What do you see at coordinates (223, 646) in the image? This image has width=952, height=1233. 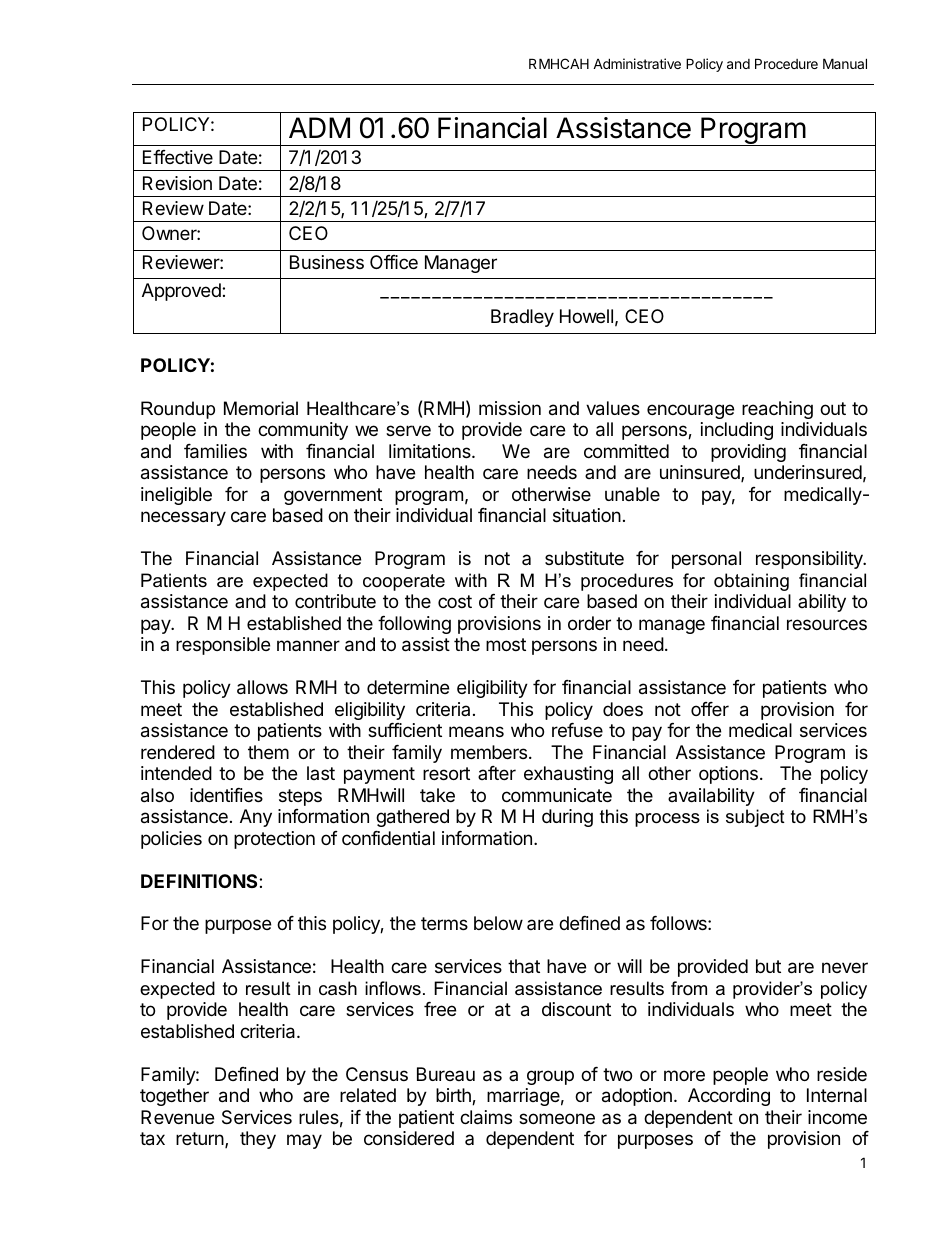 I see `responsible` at bounding box center [223, 646].
